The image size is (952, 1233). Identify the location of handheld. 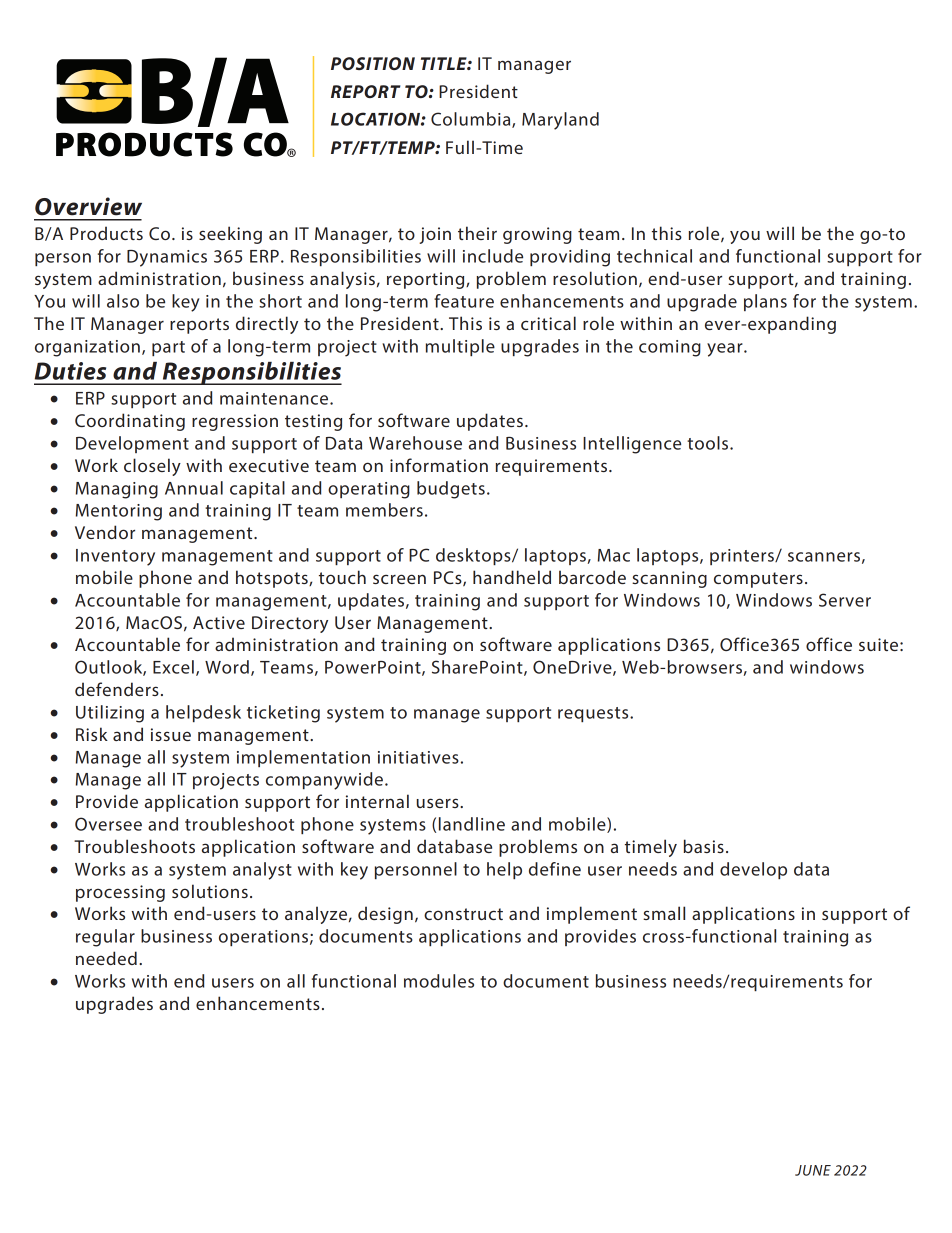
(512, 577).
